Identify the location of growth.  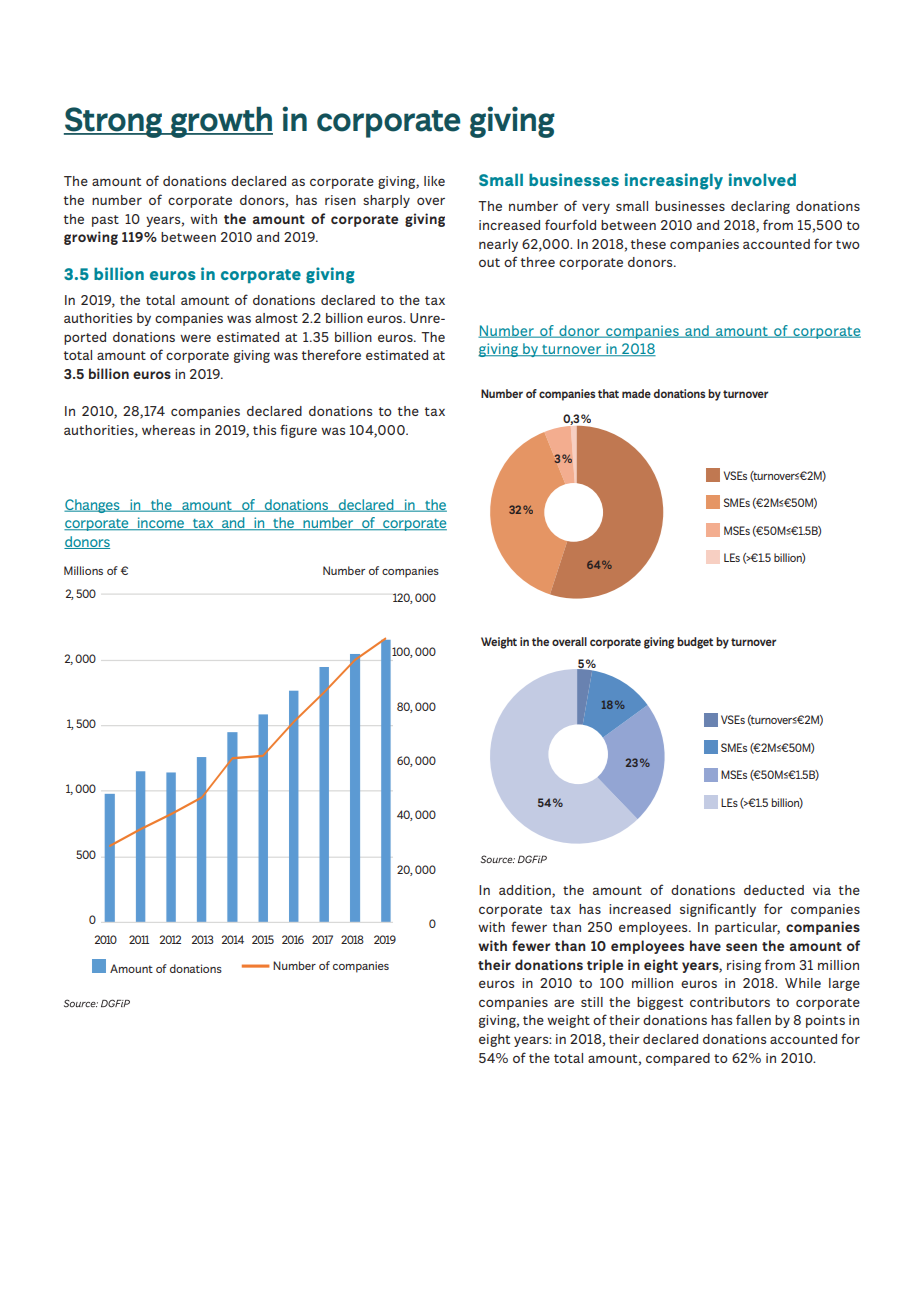
(221, 122).
